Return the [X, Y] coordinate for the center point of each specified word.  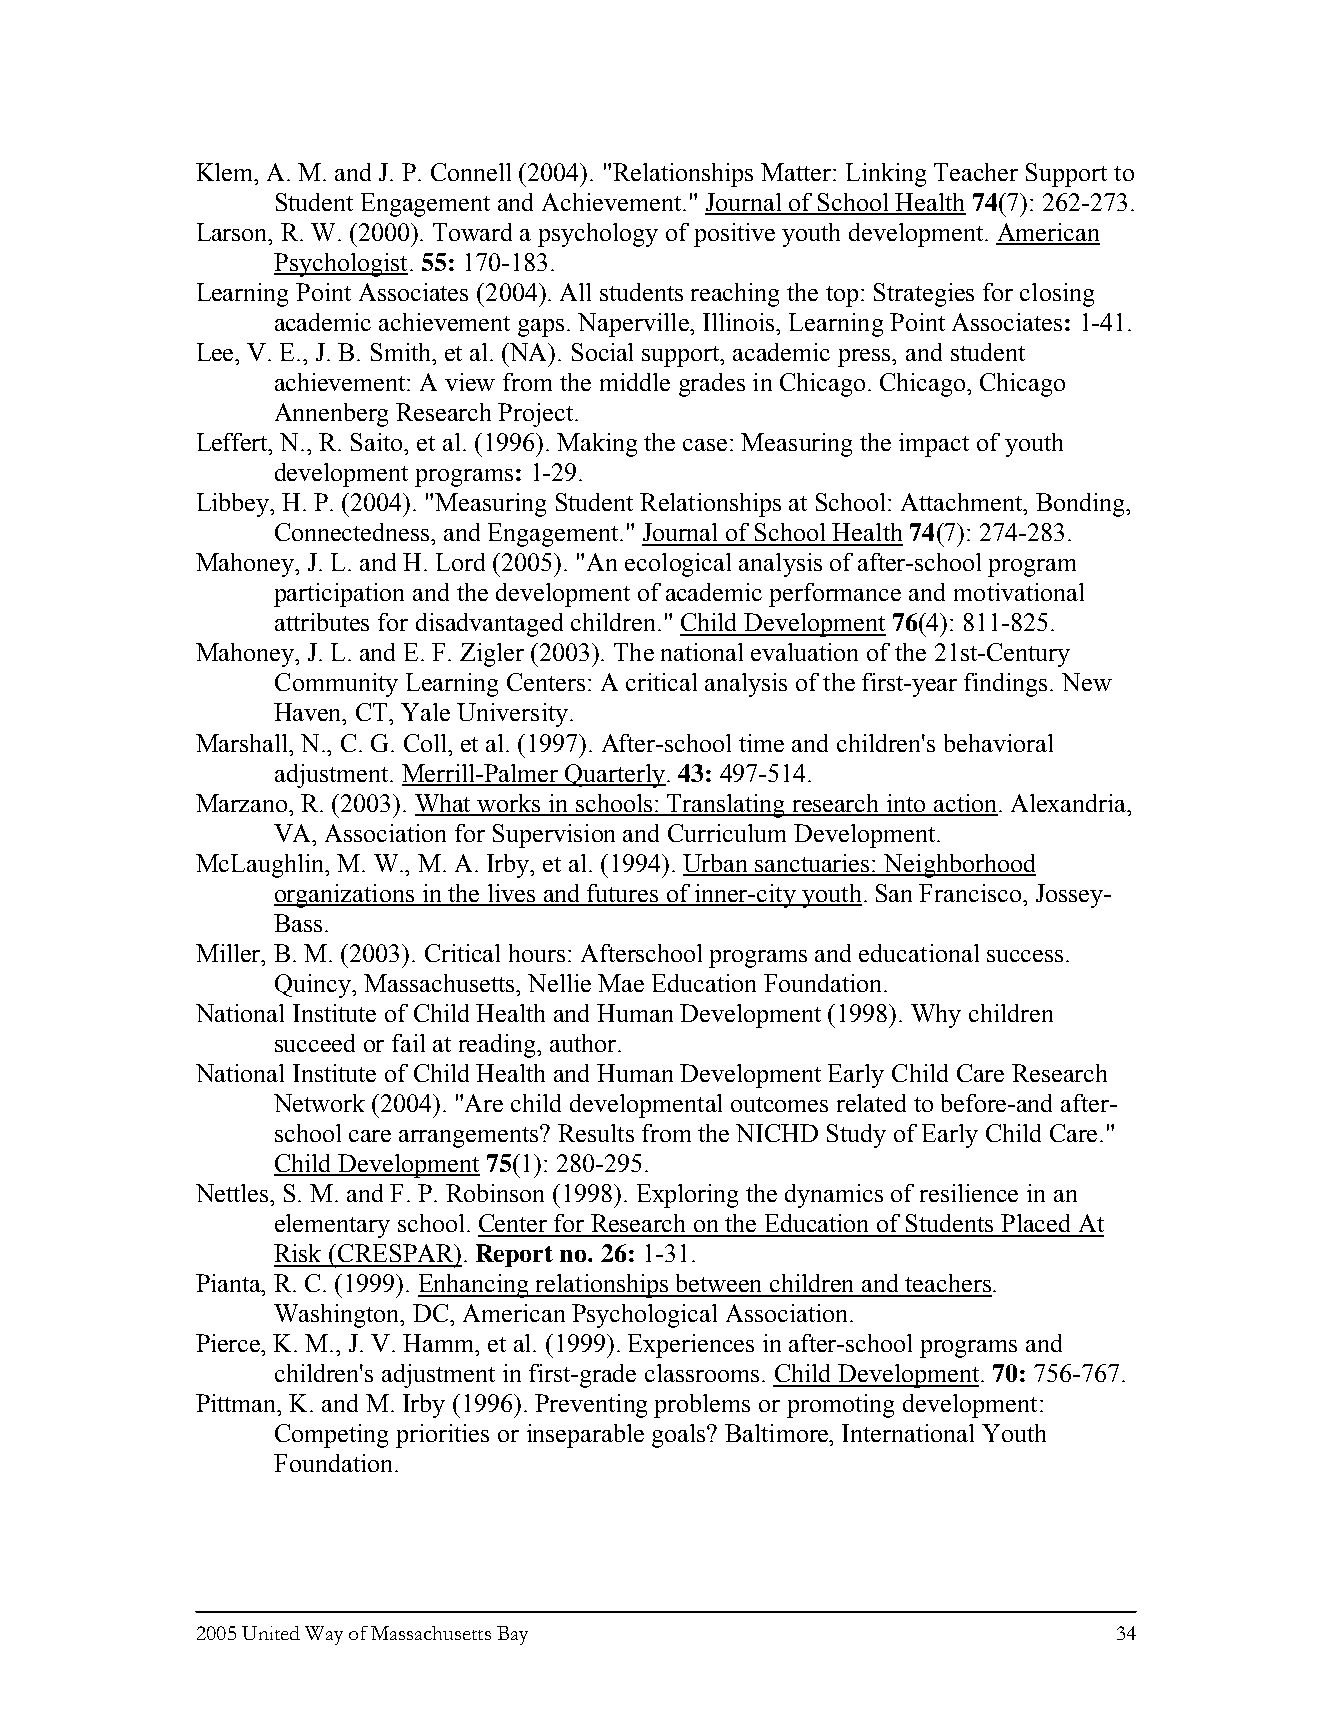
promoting [840, 1406]
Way [324, 1635]
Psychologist [341, 265]
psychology [598, 235]
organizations [345, 896]
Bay [512, 1635]
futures [623, 894]
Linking [886, 175]
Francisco [971, 893]
